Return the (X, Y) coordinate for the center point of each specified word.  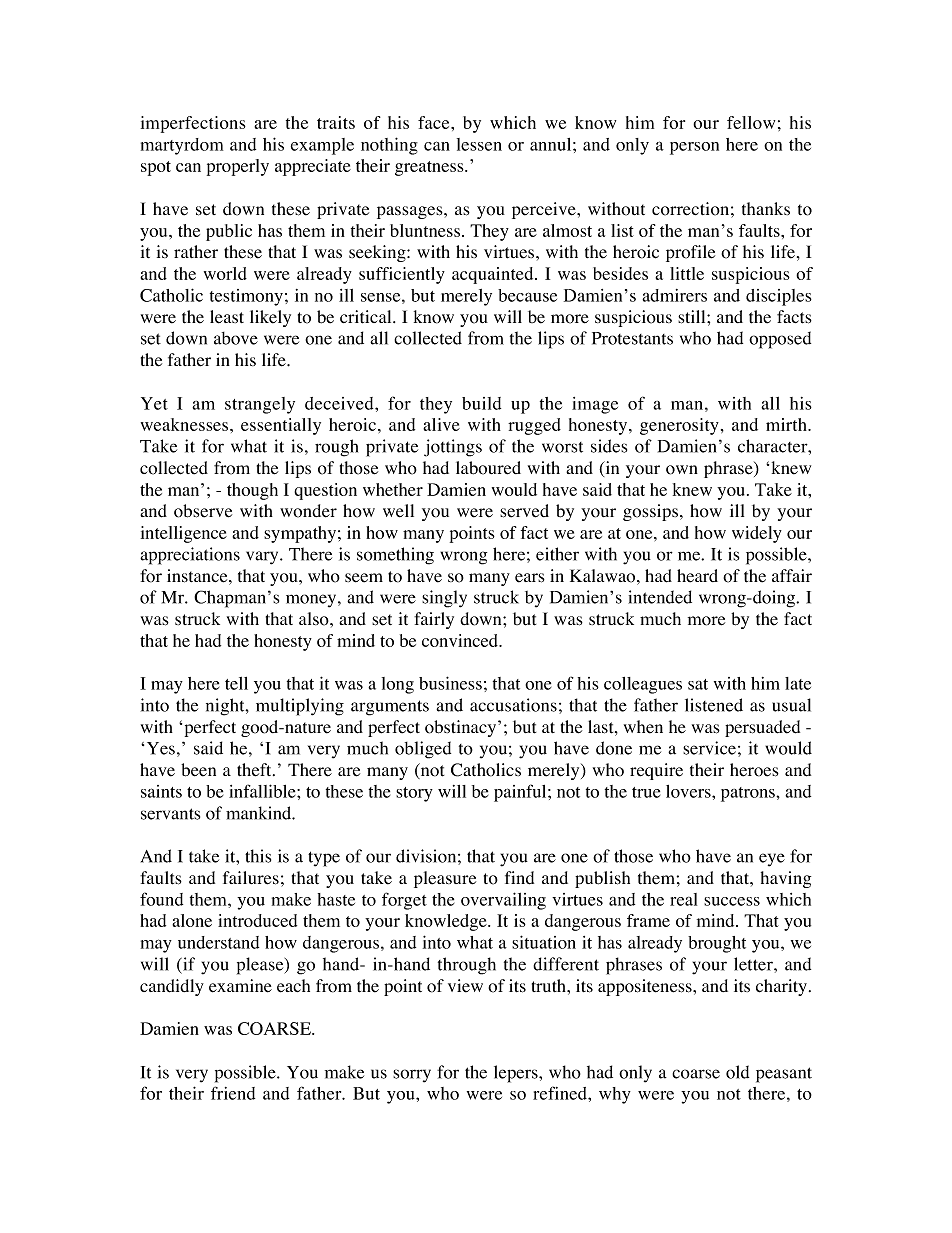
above (236, 338)
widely (757, 534)
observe (203, 511)
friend (233, 1093)
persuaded (762, 728)
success (732, 901)
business (450, 683)
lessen (479, 144)
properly (238, 167)
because (527, 295)
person (694, 148)
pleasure (445, 879)
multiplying (300, 707)
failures (251, 878)
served (524, 511)
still (693, 317)
